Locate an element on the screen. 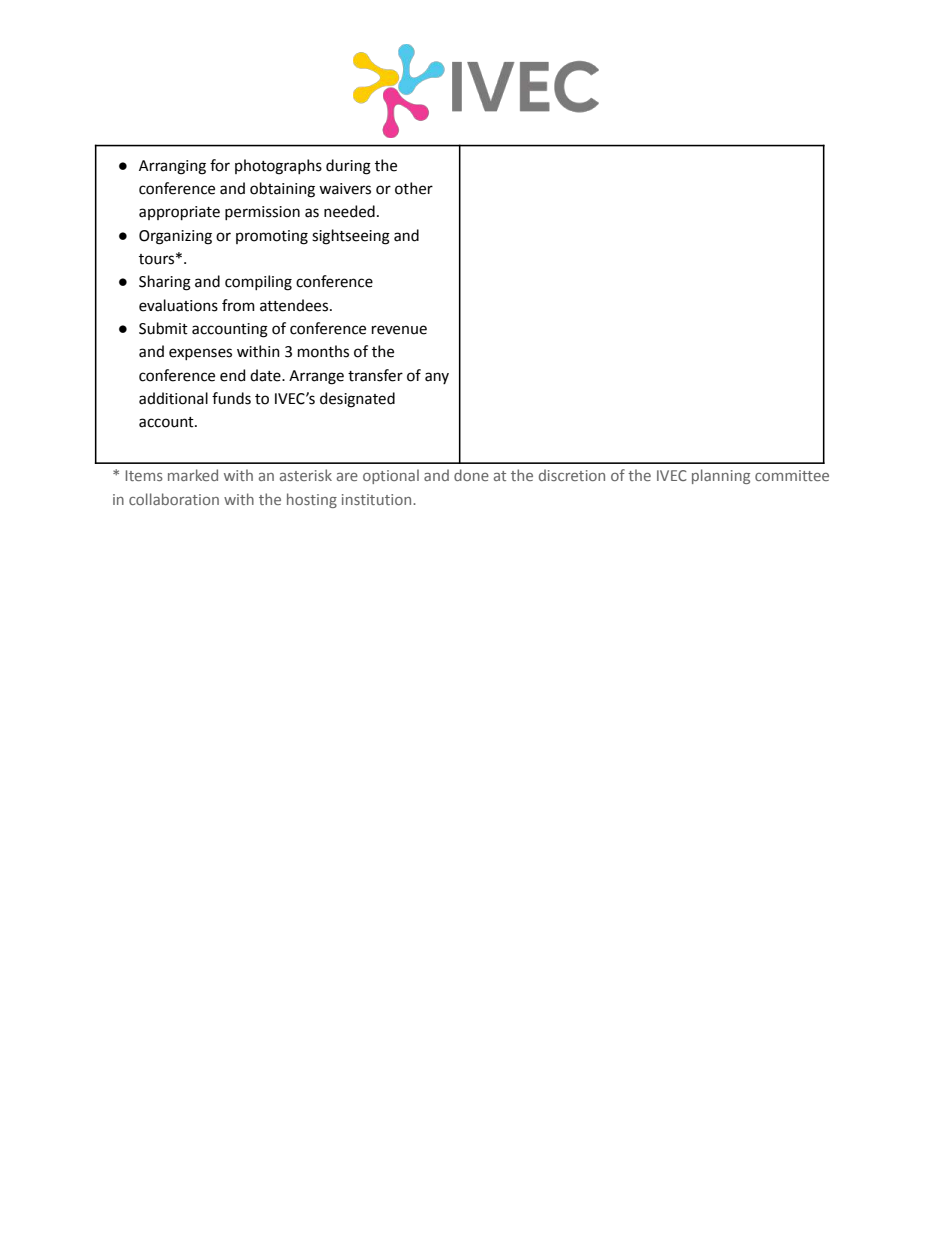 The width and height of the screenshot is (952, 1233). other is located at coordinates (414, 188).
